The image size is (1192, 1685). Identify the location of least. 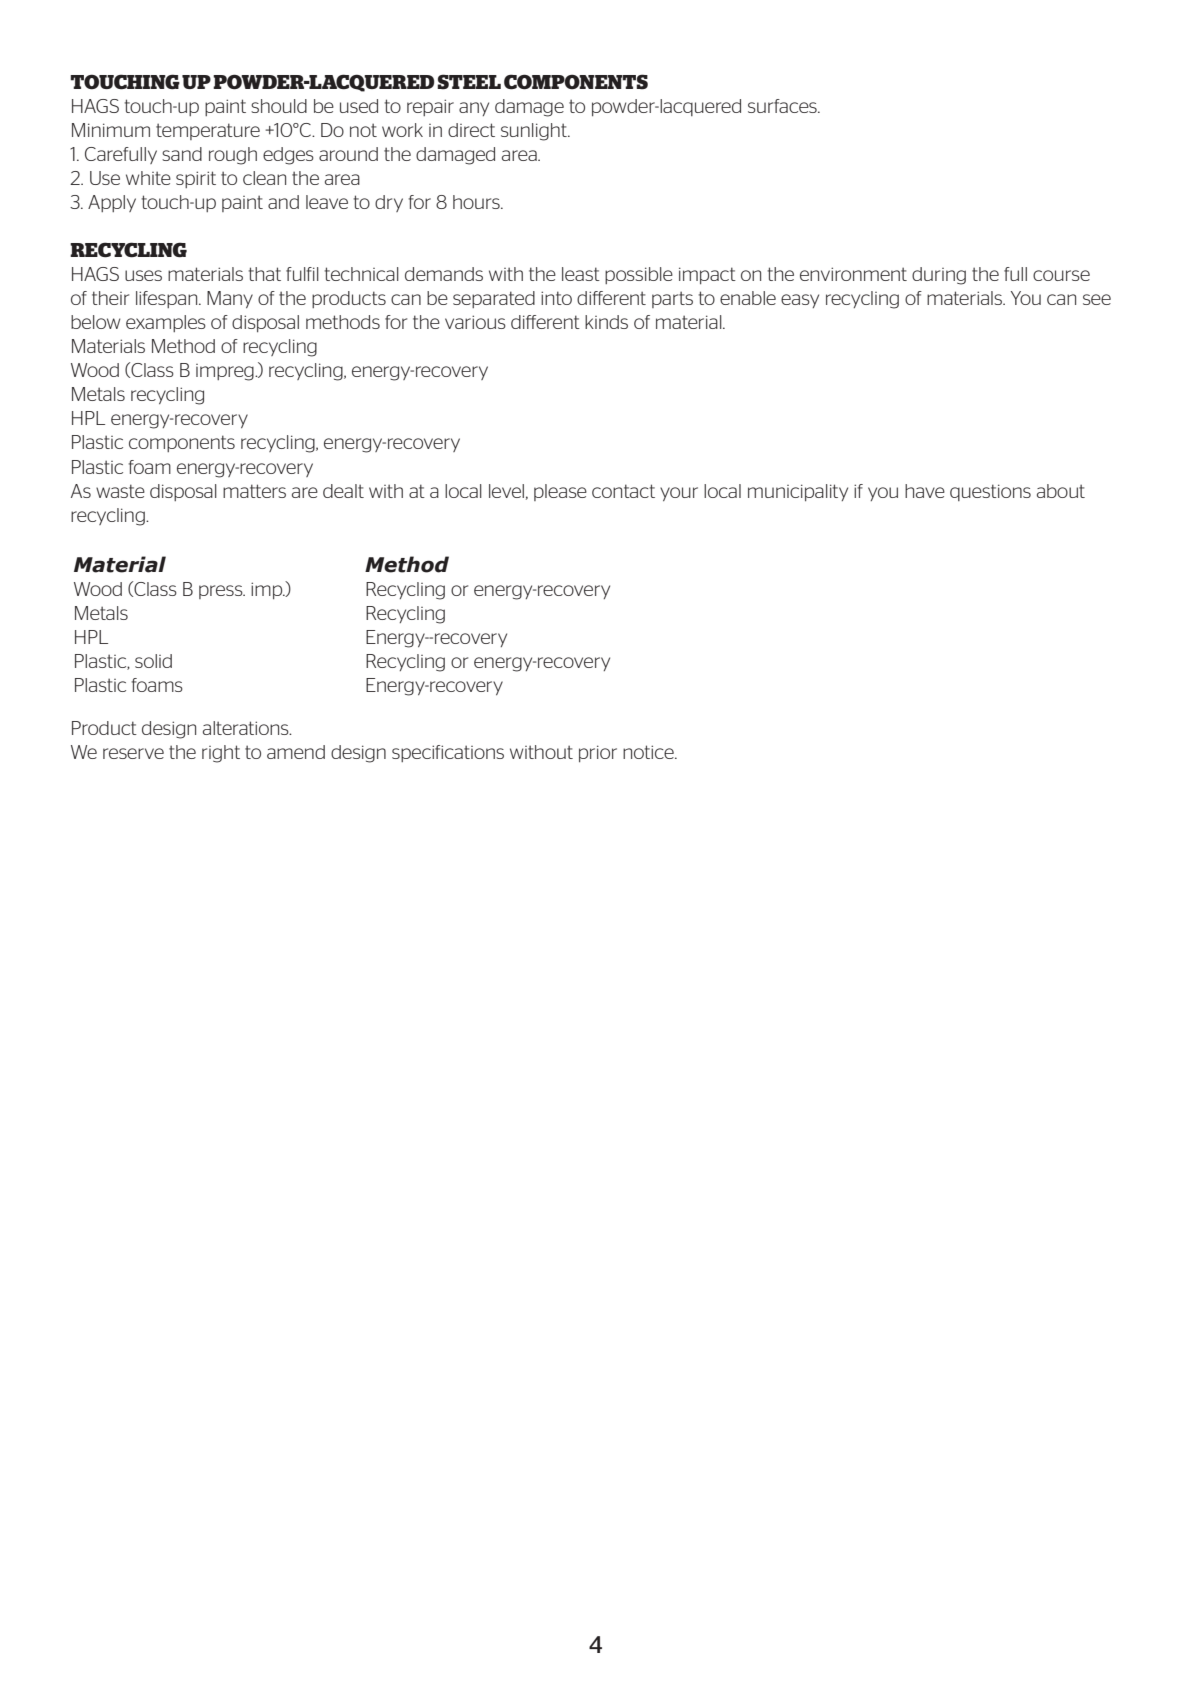
(581, 274).
